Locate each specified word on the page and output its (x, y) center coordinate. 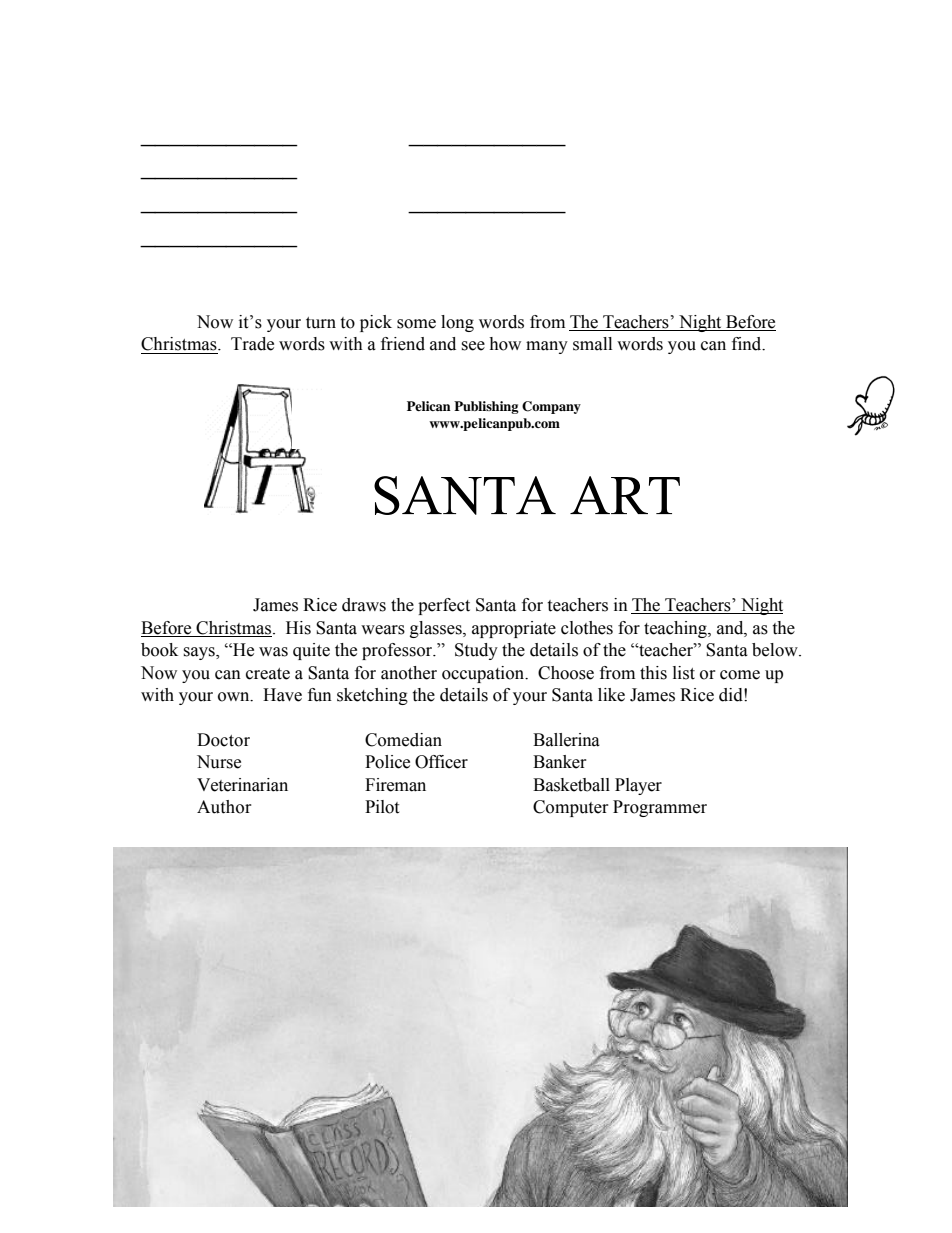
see (473, 346)
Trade (252, 344)
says (200, 653)
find (748, 344)
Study (476, 651)
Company (551, 407)
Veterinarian (242, 785)
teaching (676, 629)
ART (625, 495)
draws (364, 605)
